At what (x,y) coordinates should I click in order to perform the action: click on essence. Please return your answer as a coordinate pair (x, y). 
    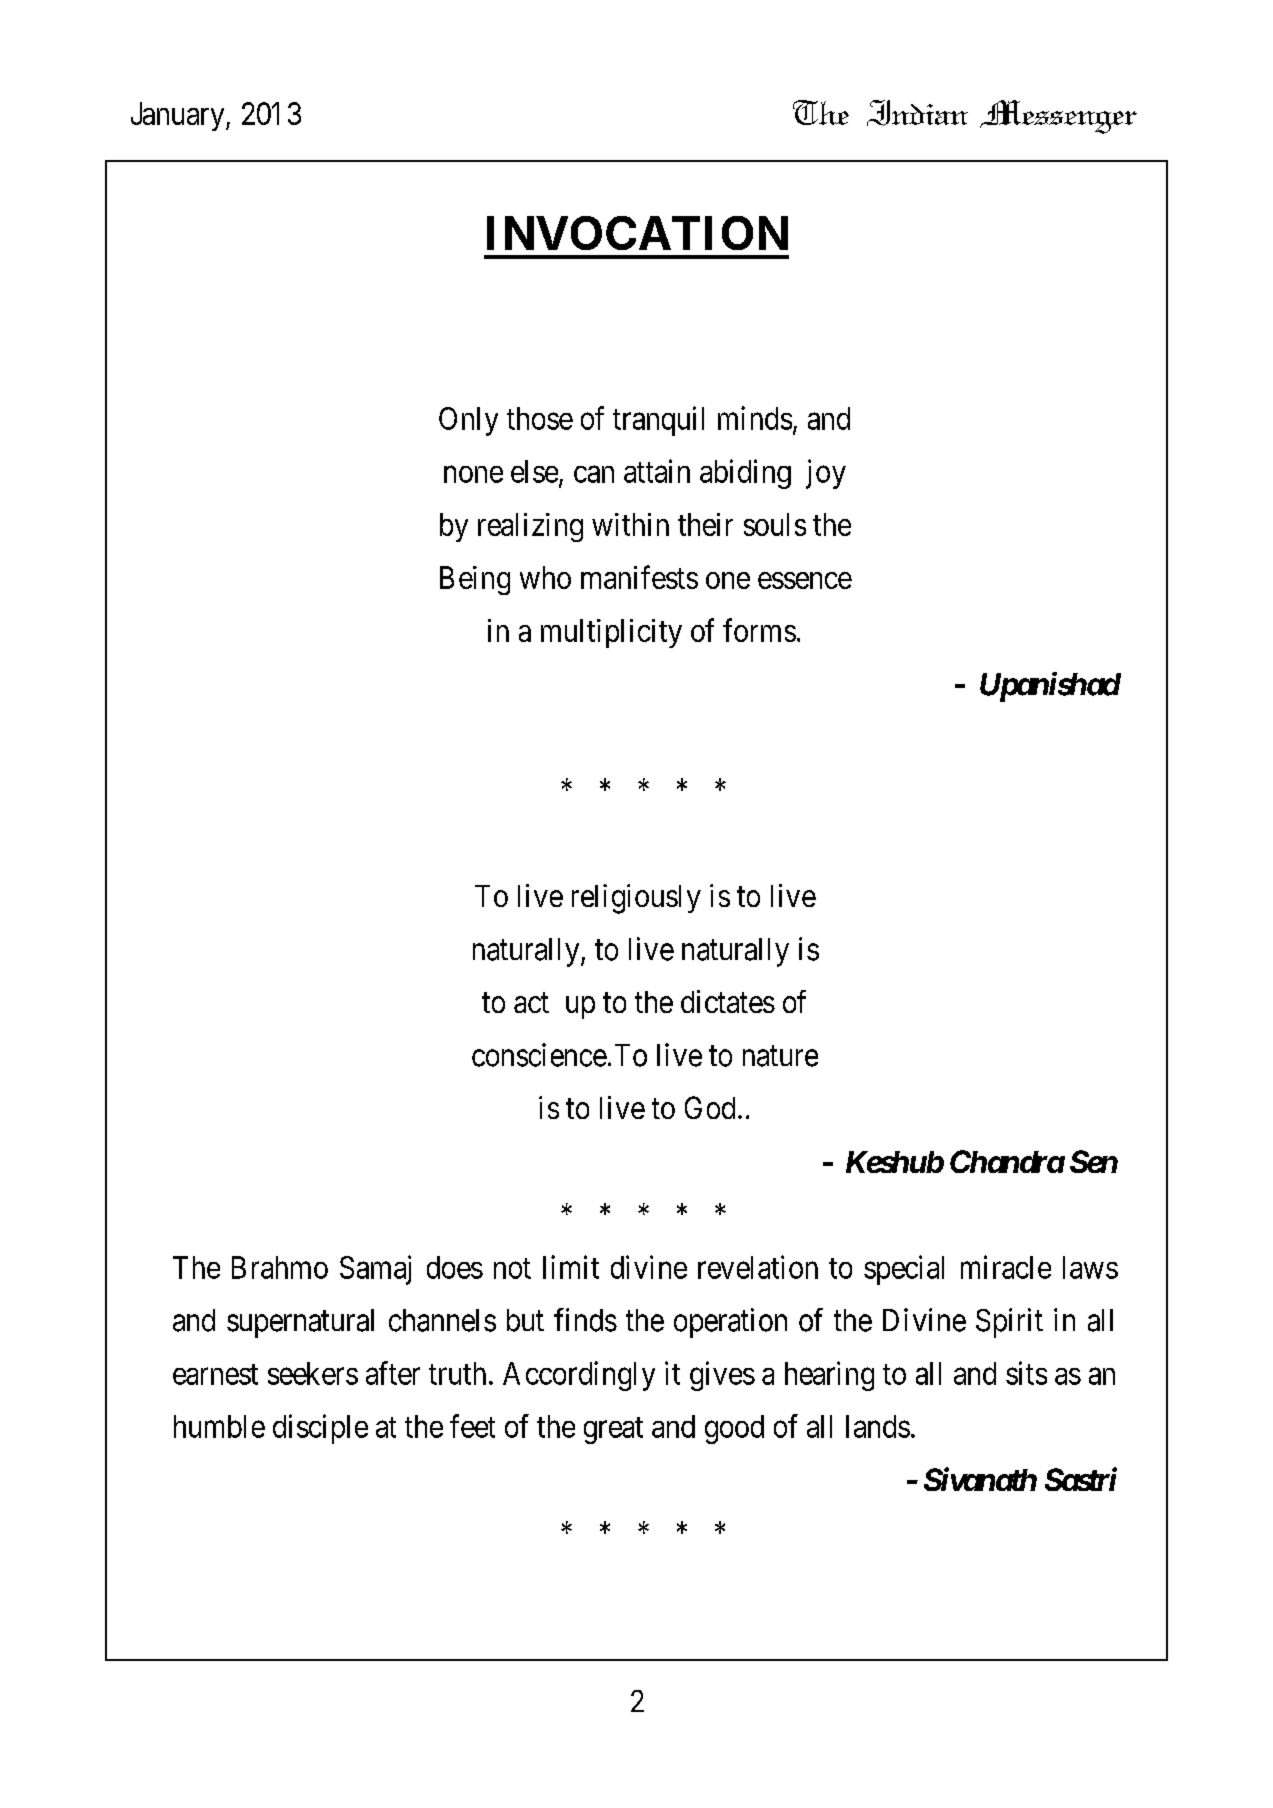
    Looking at the image, I should click on (805, 580).
